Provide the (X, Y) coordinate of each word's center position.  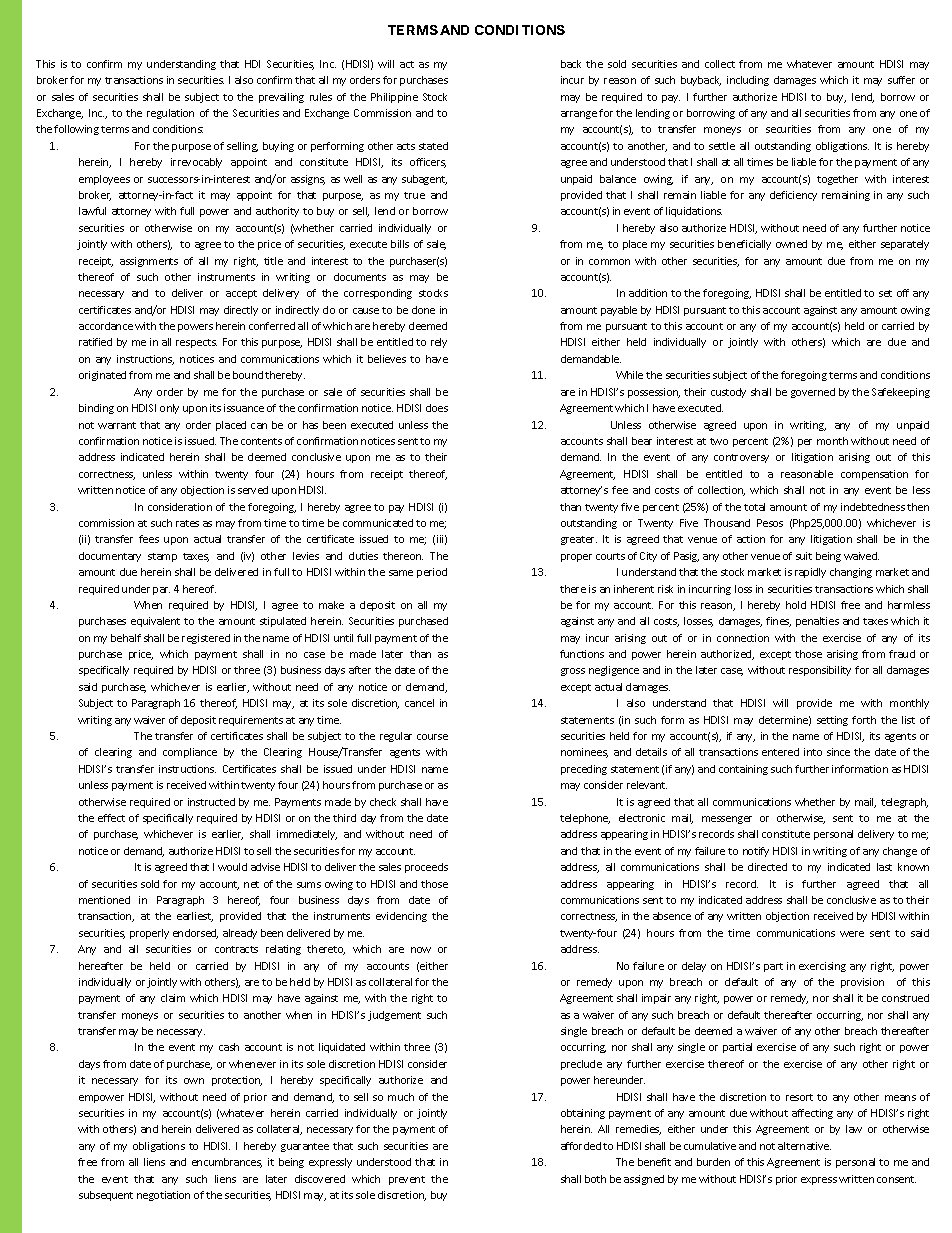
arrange (579, 115)
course (432, 737)
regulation (170, 114)
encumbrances (227, 1163)
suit (804, 556)
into (813, 752)
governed (813, 393)
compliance (190, 753)
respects (196, 343)
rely (439, 343)
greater (579, 540)
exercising (822, 967)
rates (187, 523)
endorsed (195, 934)
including (748, 81)
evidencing (401, 917)
